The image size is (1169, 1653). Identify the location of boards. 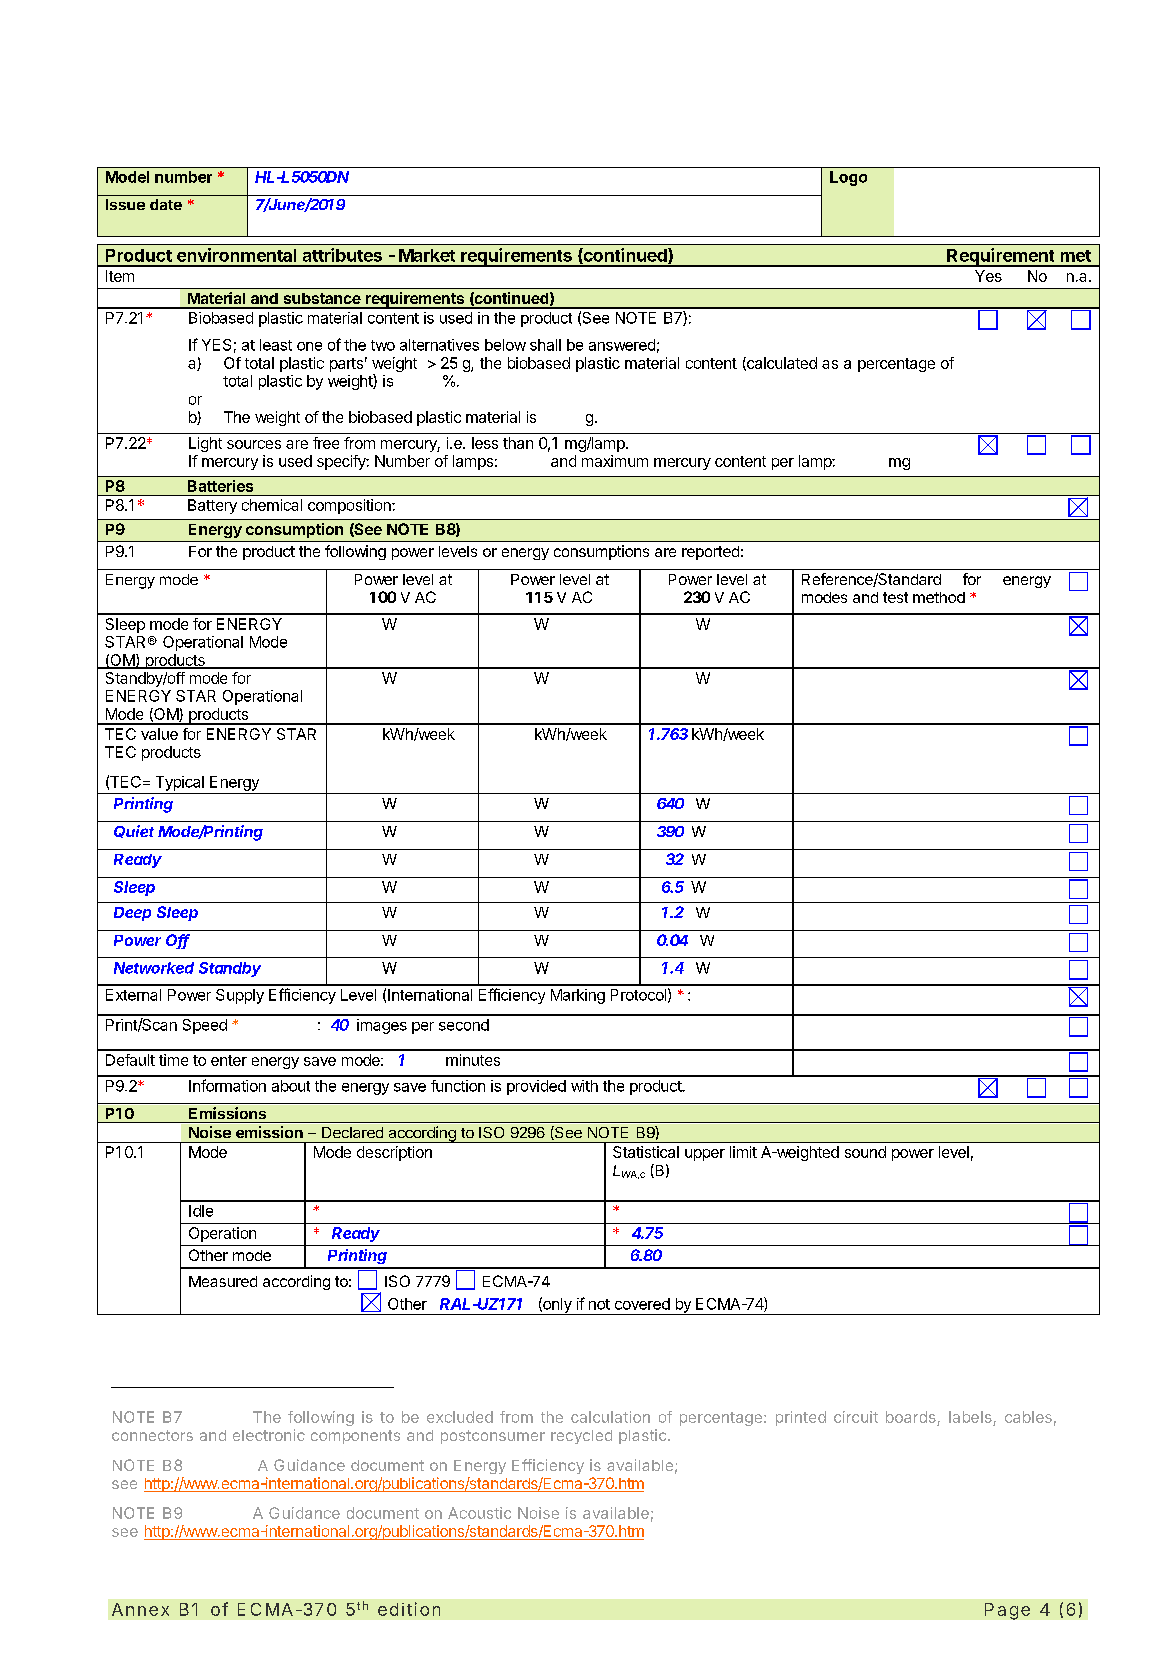
(912, 1418).
